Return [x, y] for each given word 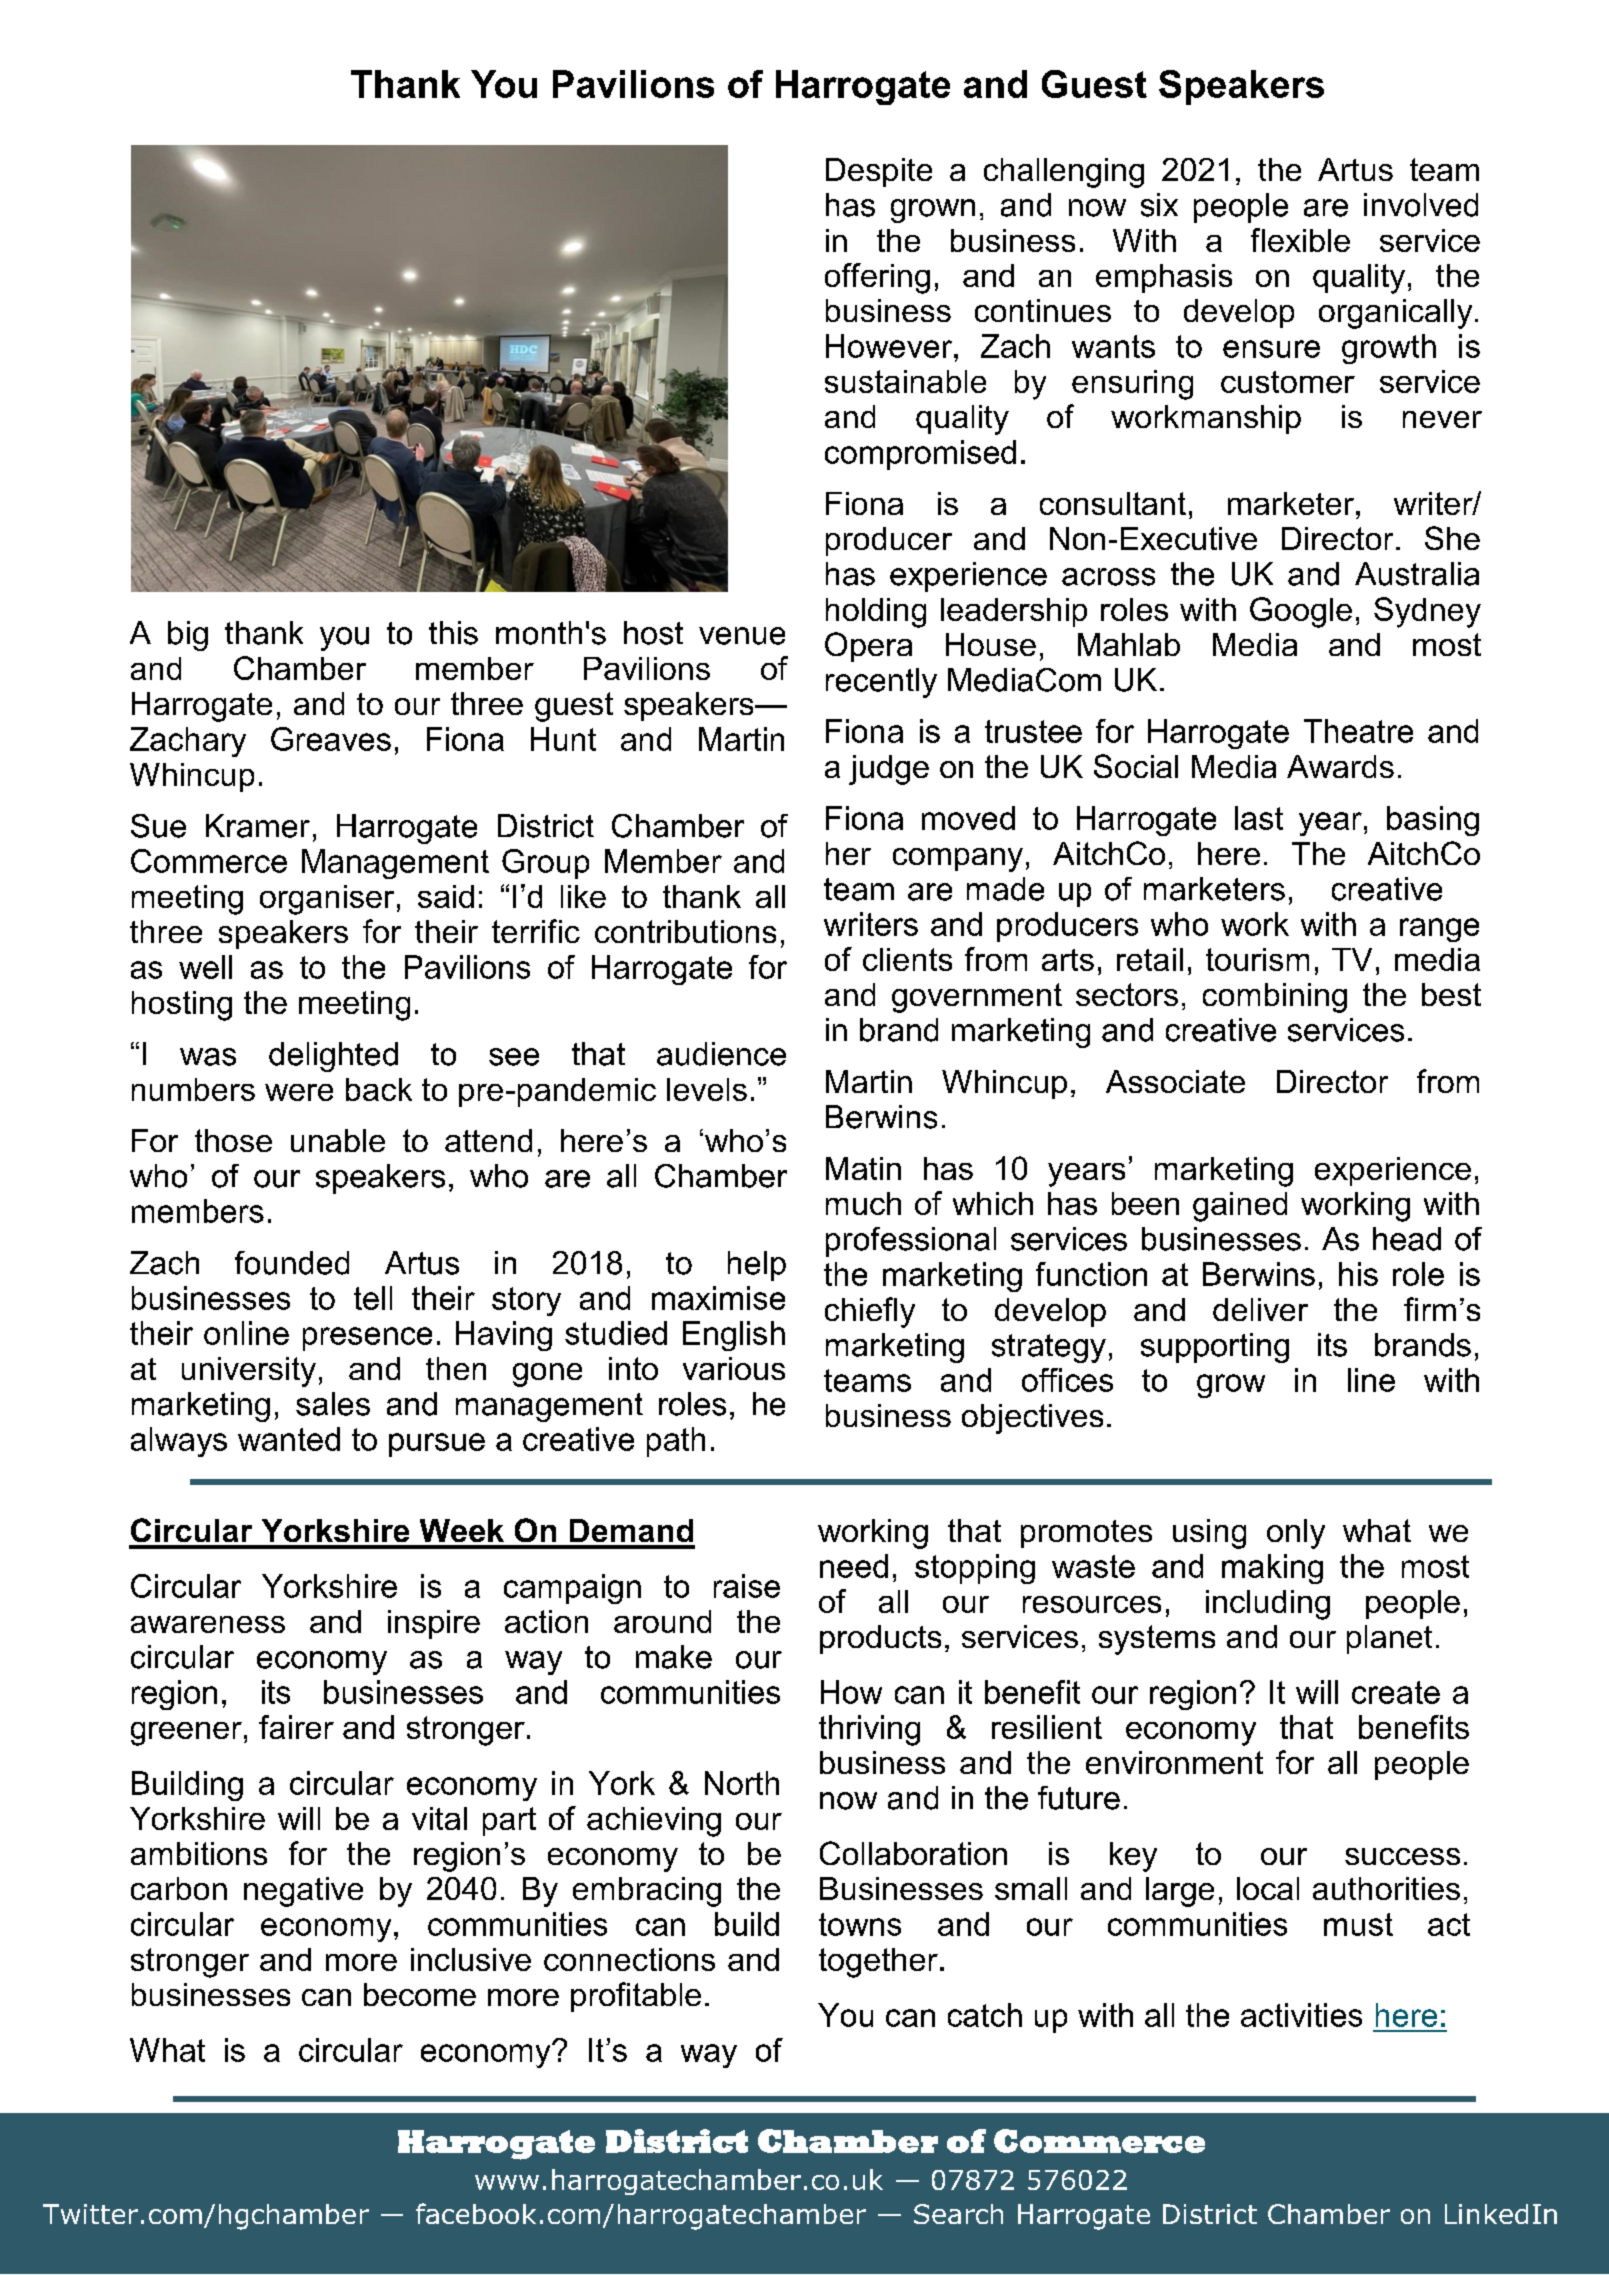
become [420, 1994]
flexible [1300, 240]
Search [958, 2214]
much [863, 1203]
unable [338, 1140]
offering [877, 278]
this [453, 633]
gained [1240, 1207]
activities [1301, 2015]
